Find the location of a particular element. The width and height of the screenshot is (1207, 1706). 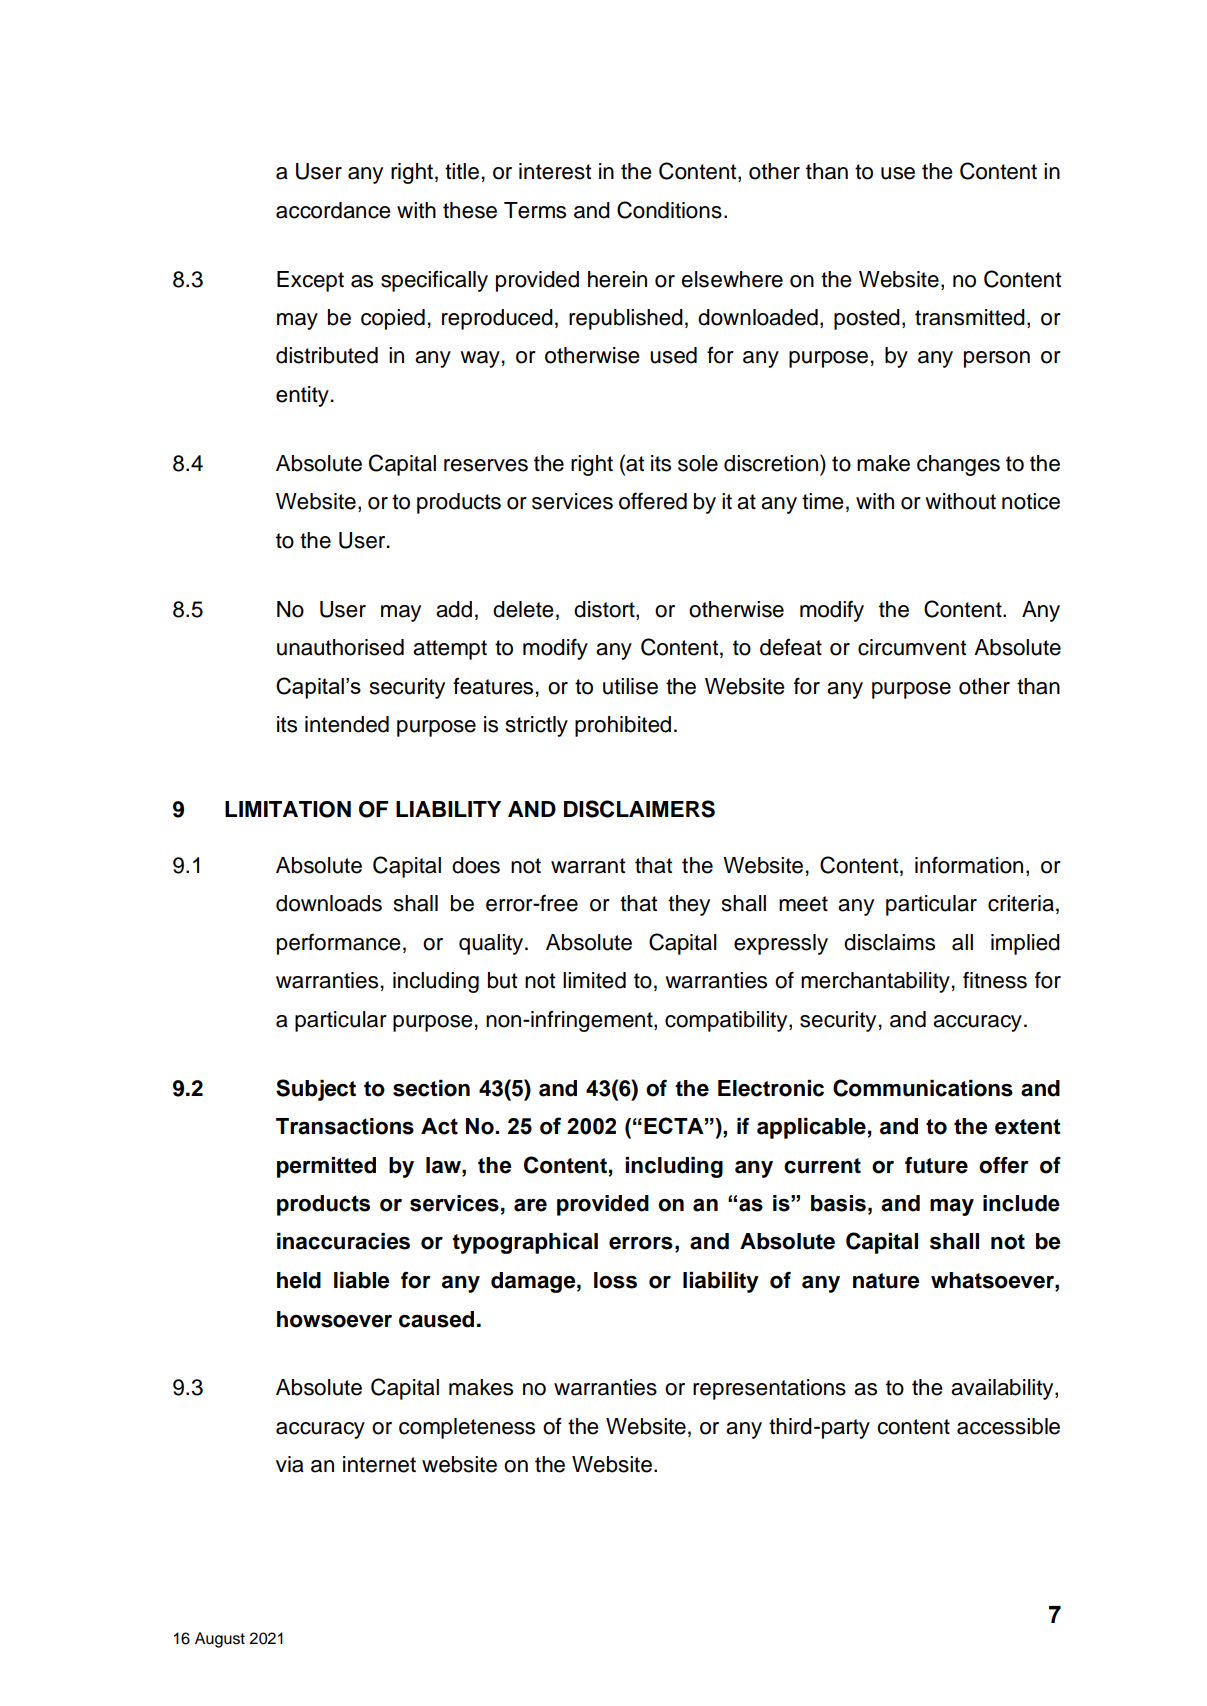

accordance is located at coordinates (333, 210).
